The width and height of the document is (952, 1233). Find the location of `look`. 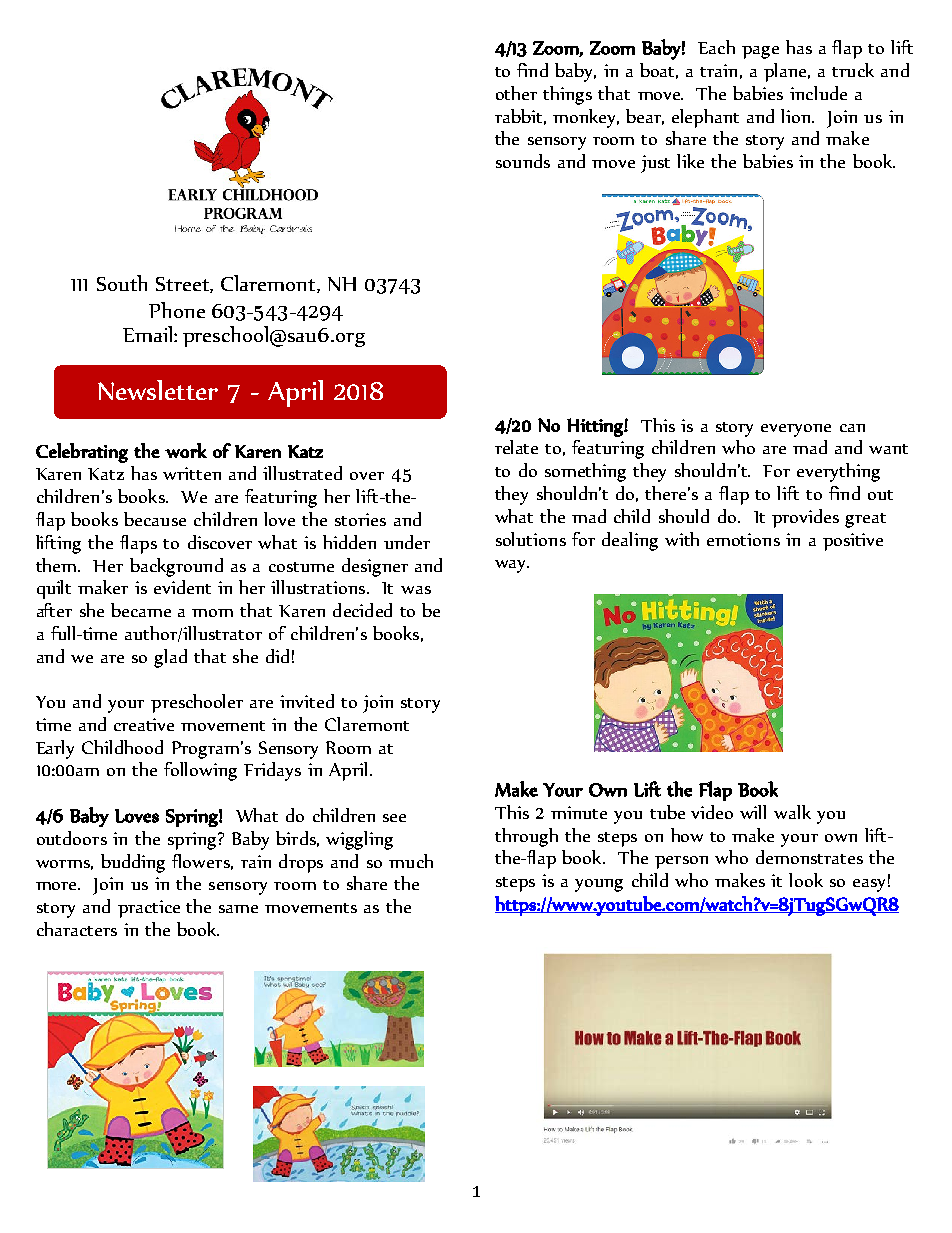

look is located at coordinates (806, 880).
